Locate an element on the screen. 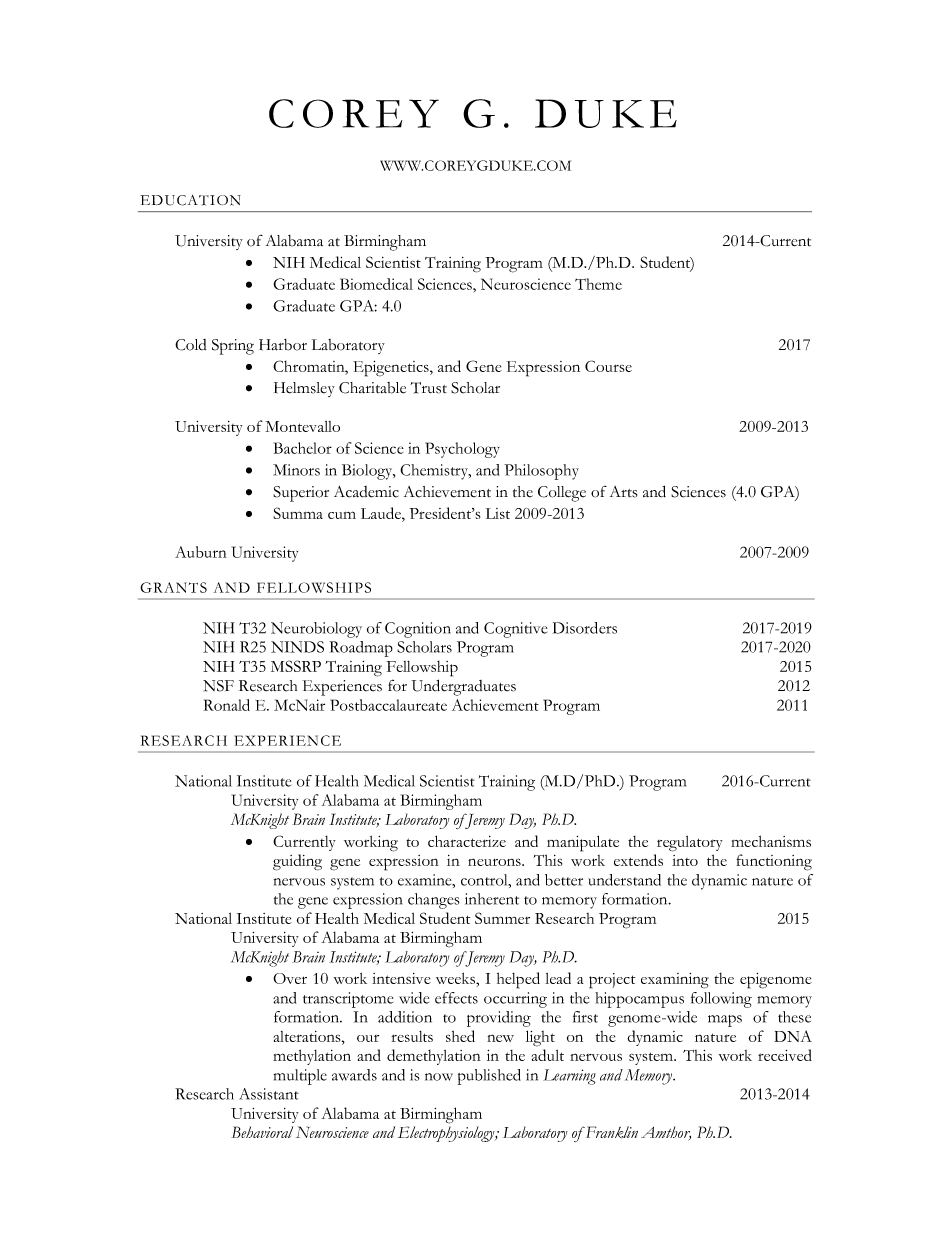 Image resolution: width=952 pixels, height=1233 pixels. into is located at coordinates (685, 860).
